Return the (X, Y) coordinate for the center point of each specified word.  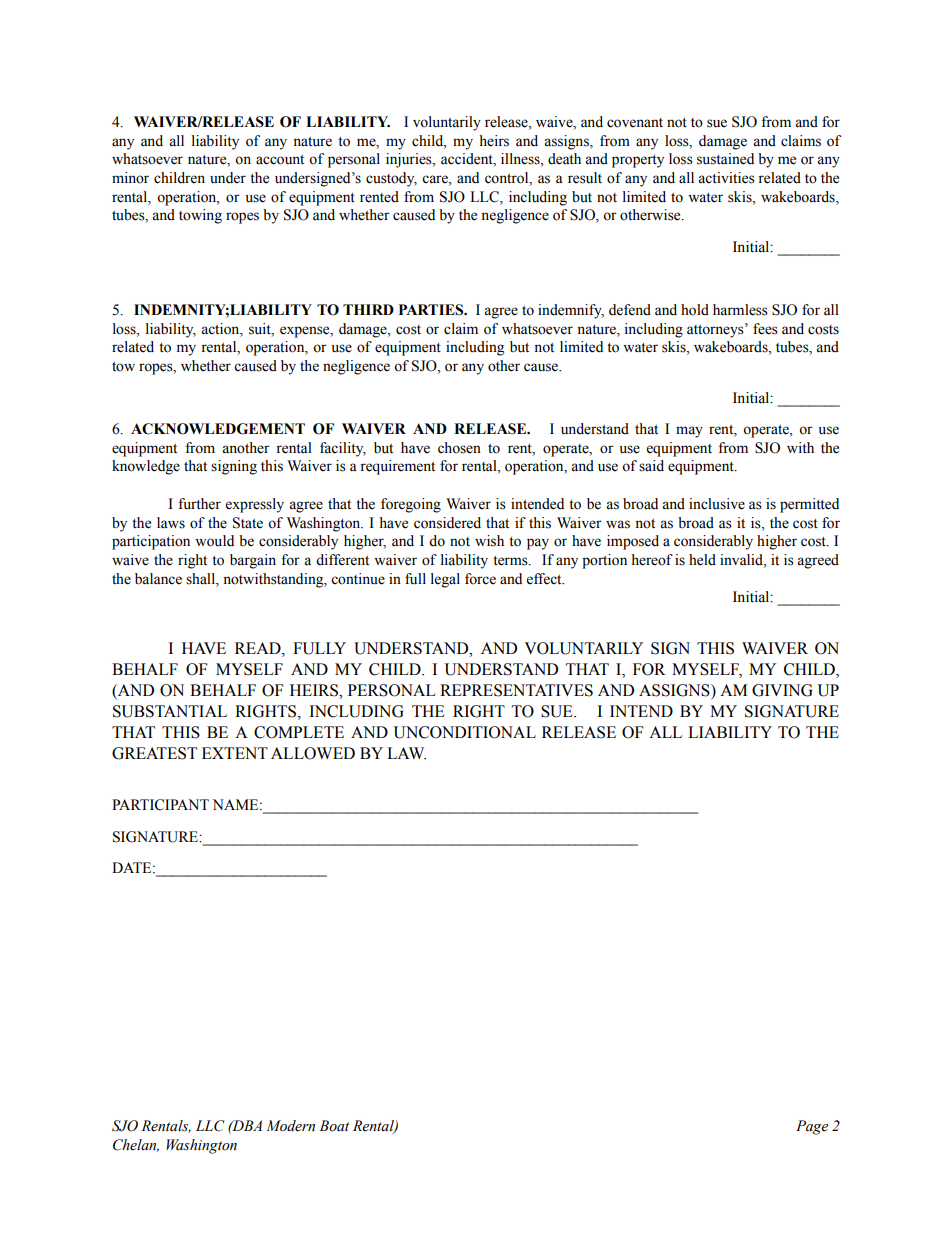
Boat (334, 1126)
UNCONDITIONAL (465, 732)
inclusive (717, 504)
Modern (290, 1126)
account (280, 160)
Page (812, 1127)
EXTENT (235, 753)
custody (391, 179)
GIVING (782, 690)
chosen (459, 448)
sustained (725, 159)
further (199, 504)
